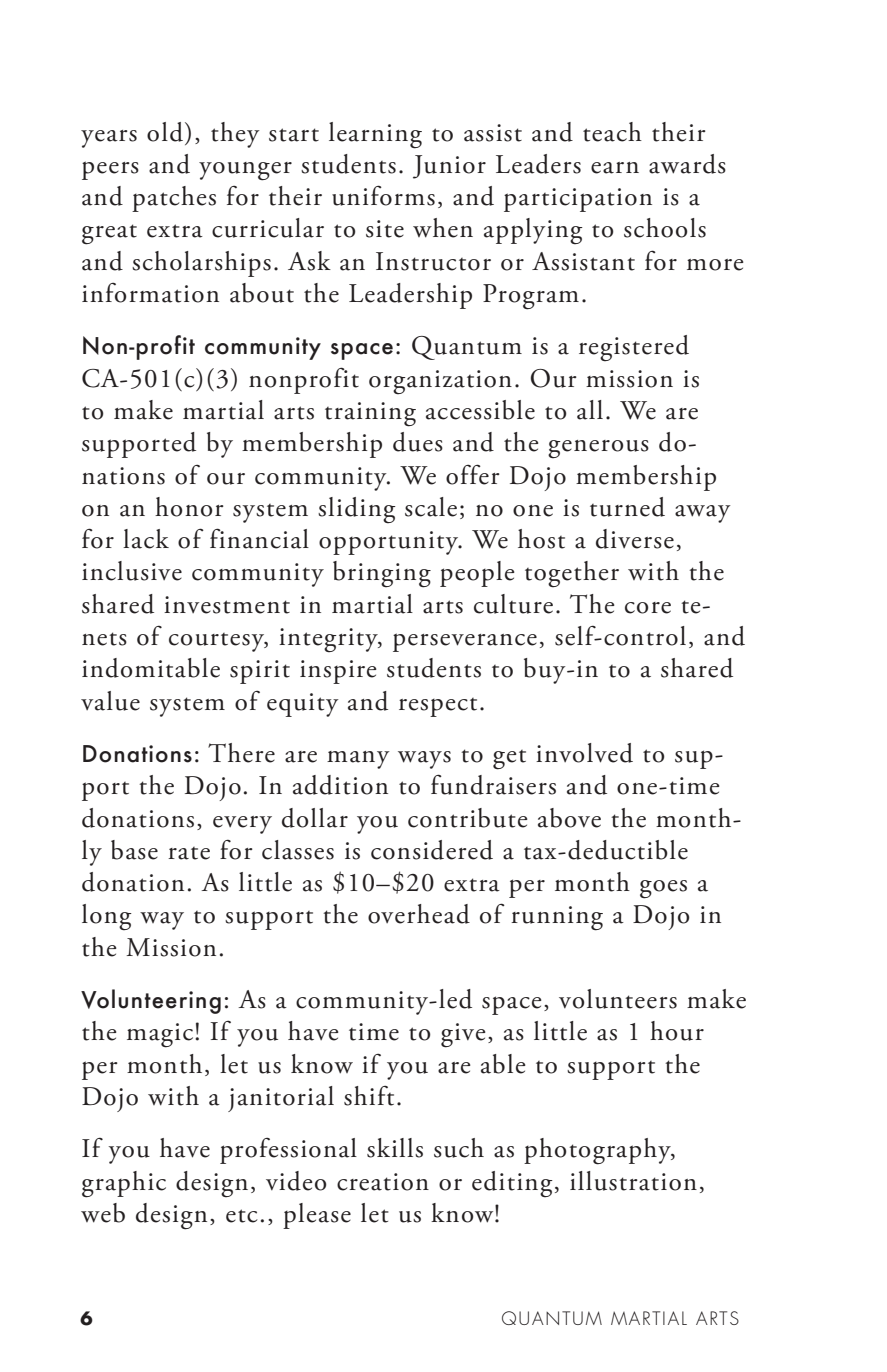 Image resolution: width=887 pixels, height=1372 pixels. Describe the element at coordinates (663, 889) in the document. I see `goes` at that location.
